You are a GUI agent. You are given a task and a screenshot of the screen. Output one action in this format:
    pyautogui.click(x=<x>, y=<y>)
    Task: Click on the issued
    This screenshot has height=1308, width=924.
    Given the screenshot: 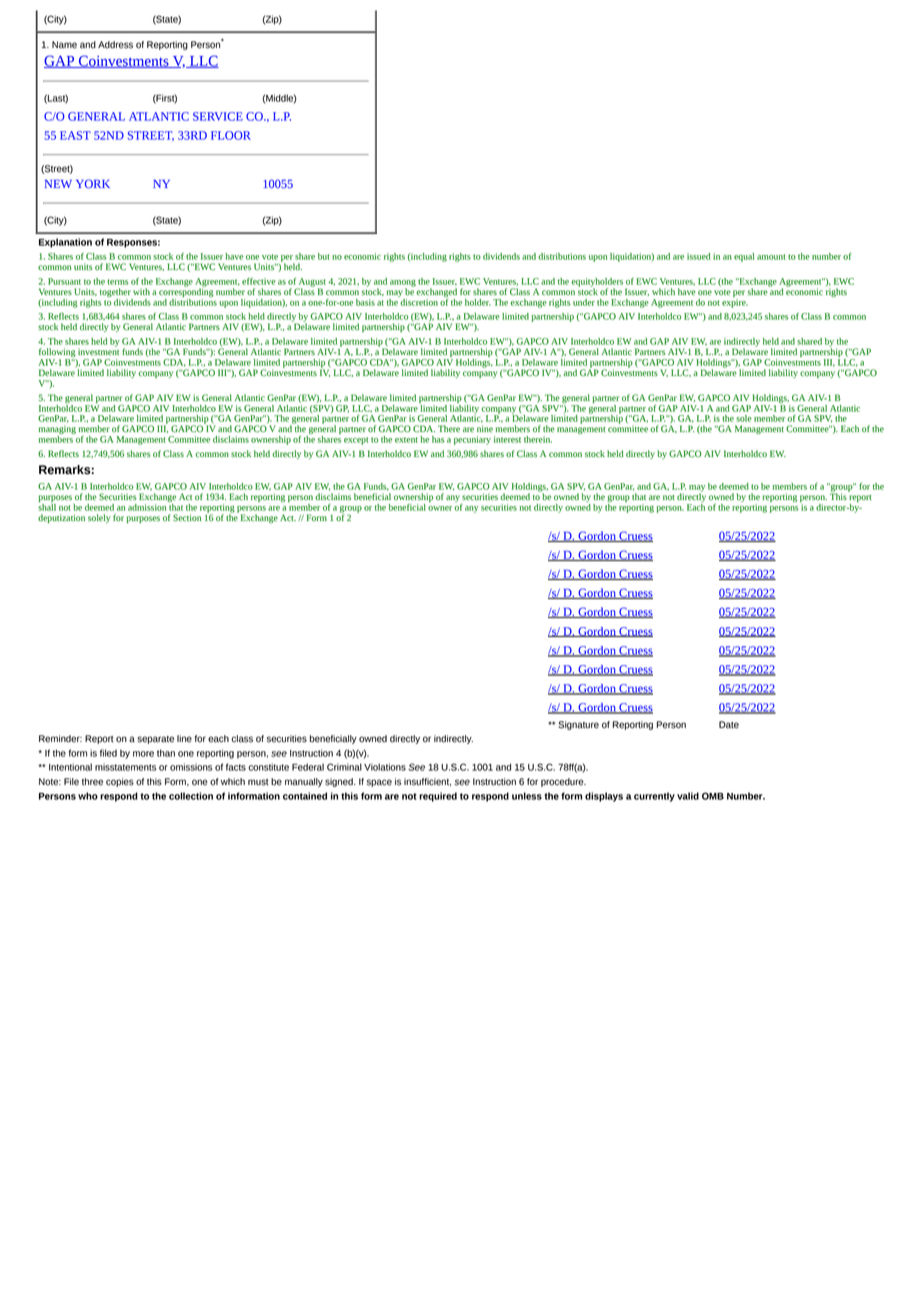 What is the action you would take?
    pyautogui.click(x=698, y=256)
